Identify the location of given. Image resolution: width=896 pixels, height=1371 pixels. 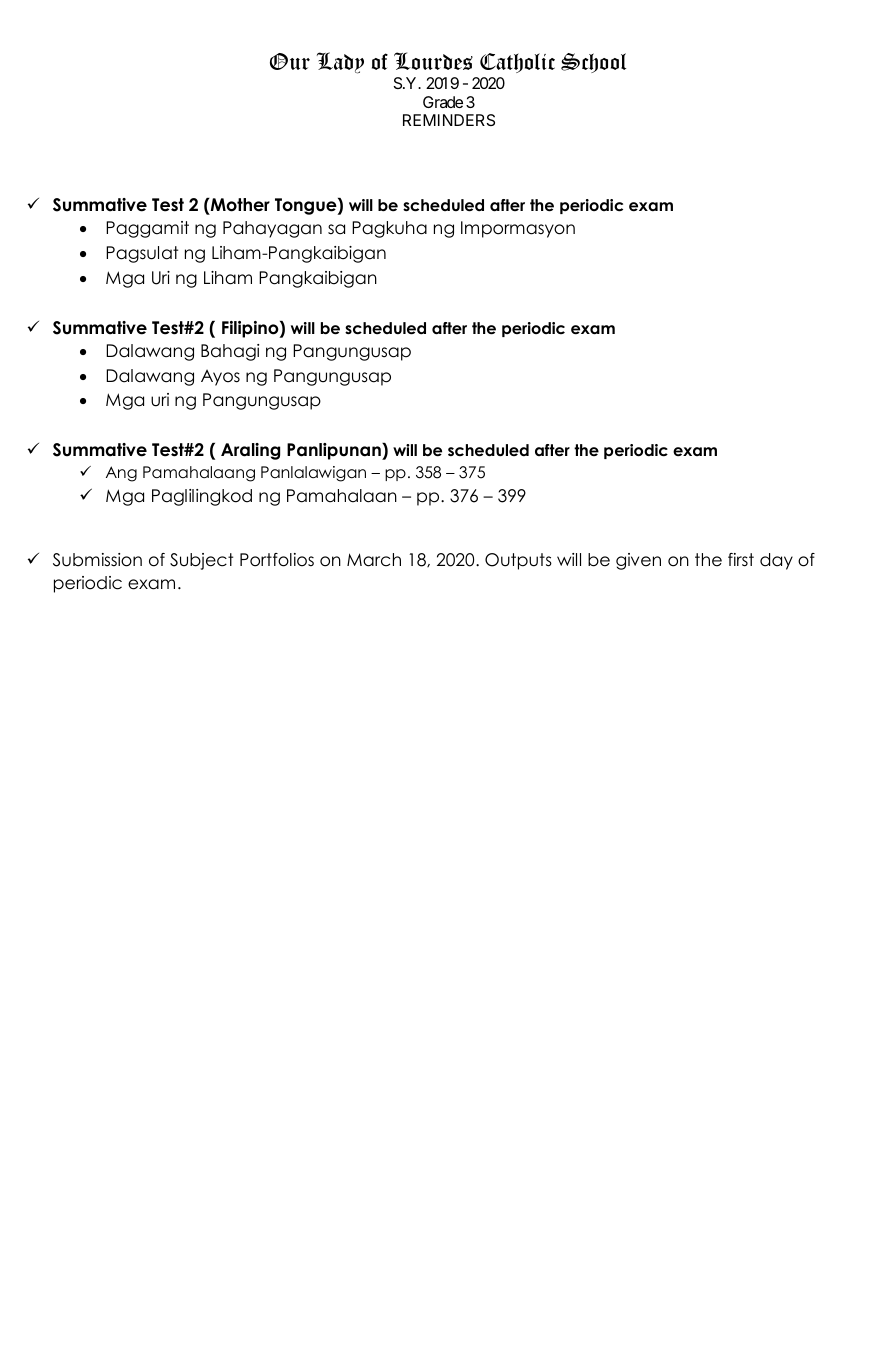
(638, 561).
